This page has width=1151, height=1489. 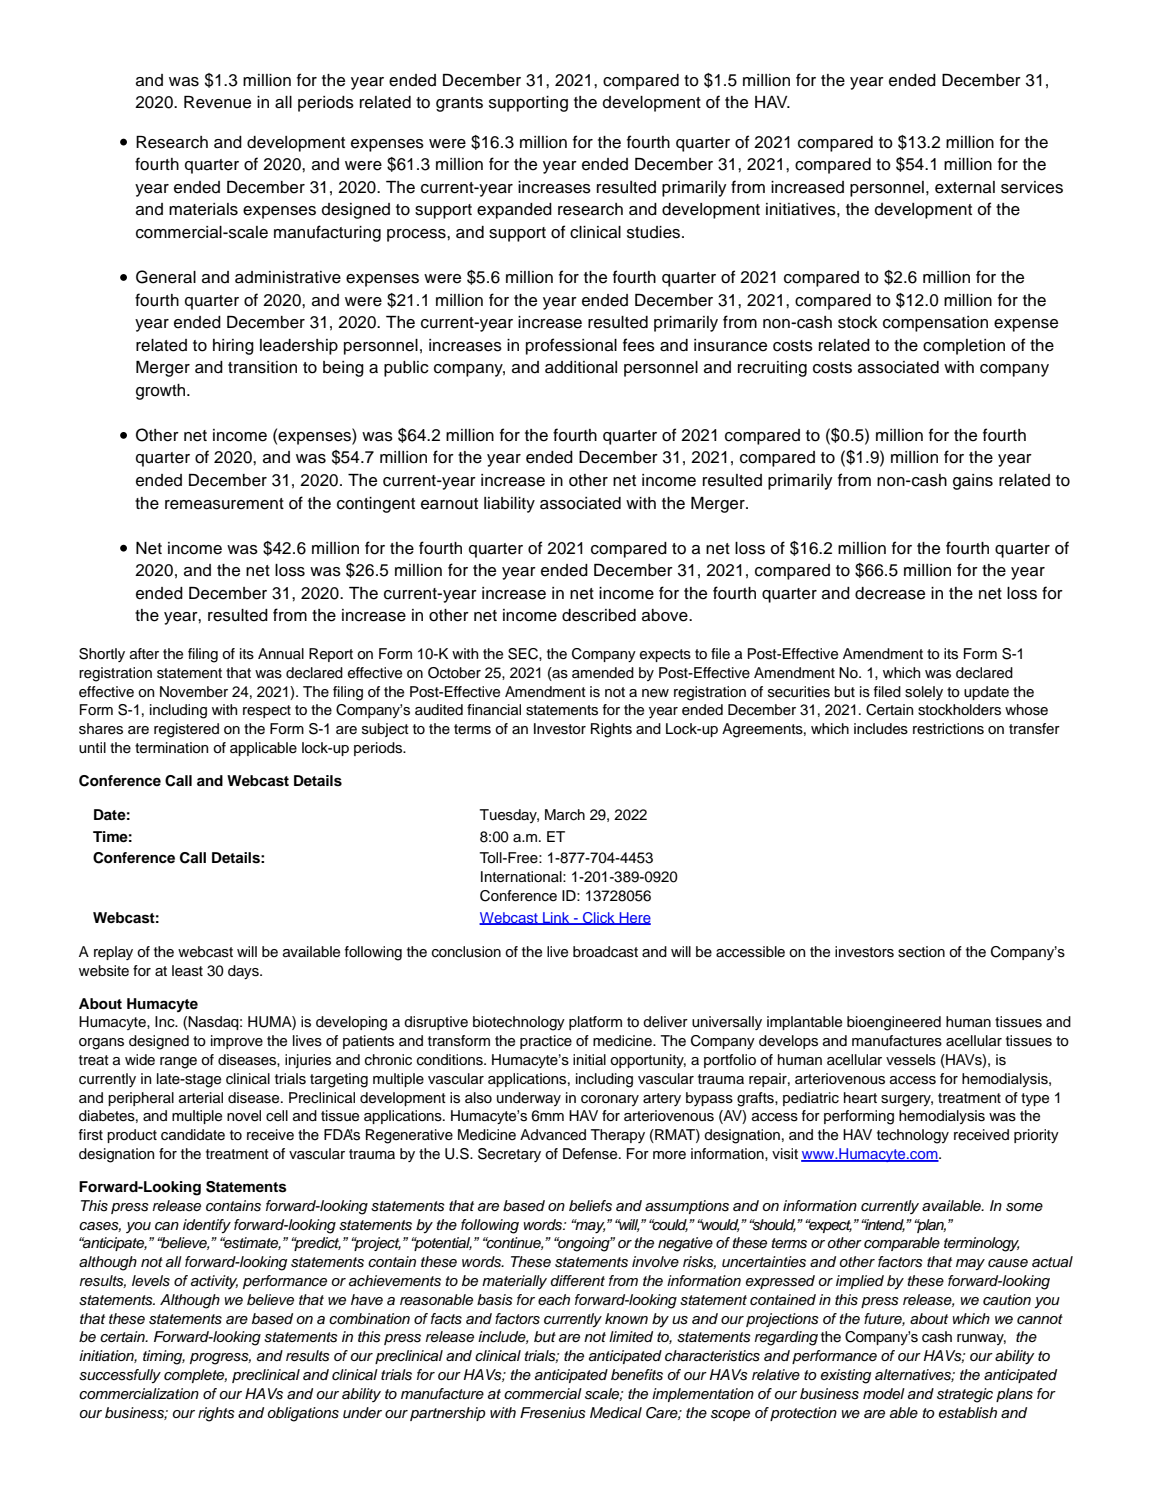 What do you see at coordinates (911, 1060) in the page?
I see `vessels` at bounding box center [911, 1060].
